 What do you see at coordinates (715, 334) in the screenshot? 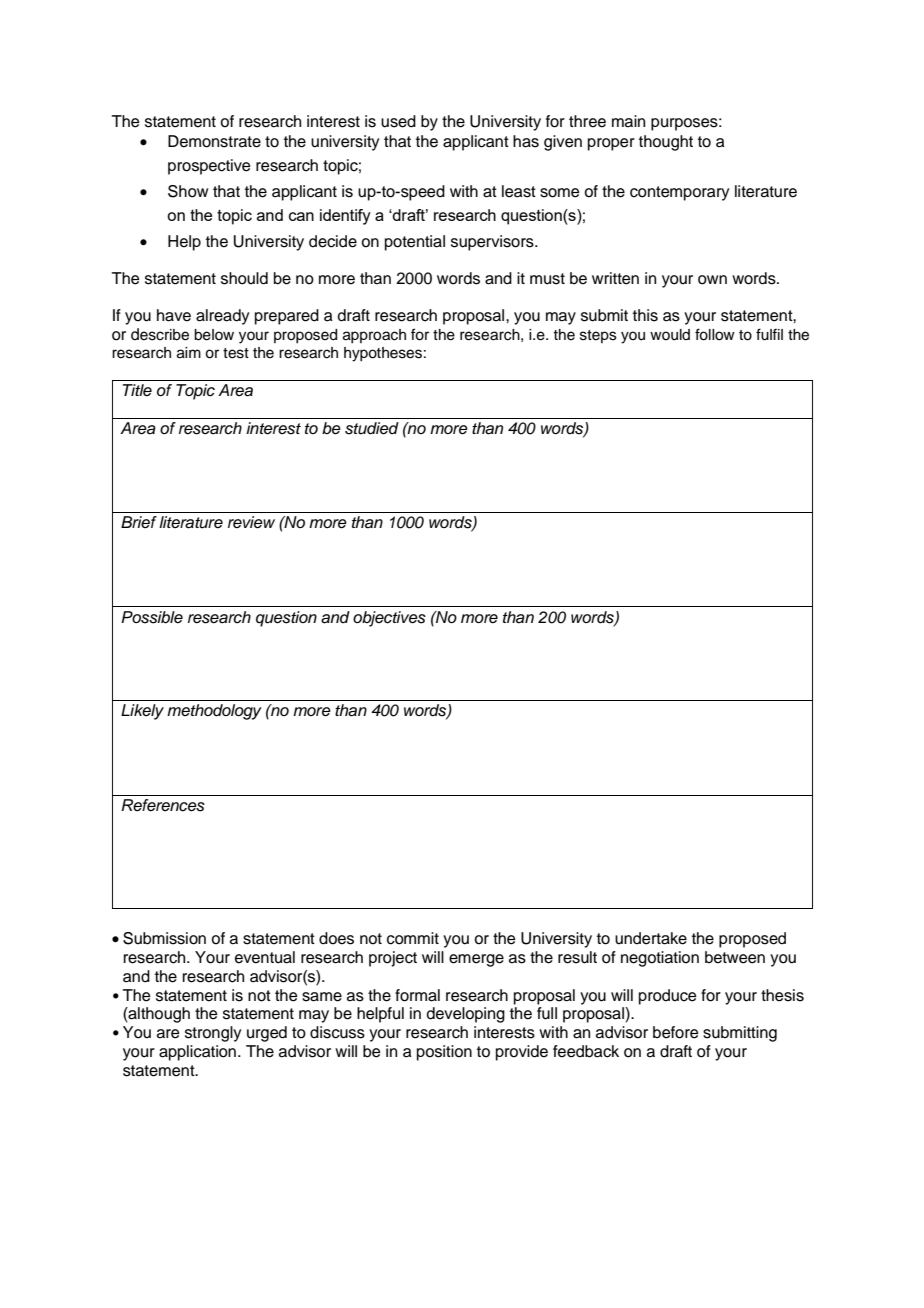
I see `follow` at bounding box center [715, 334].
